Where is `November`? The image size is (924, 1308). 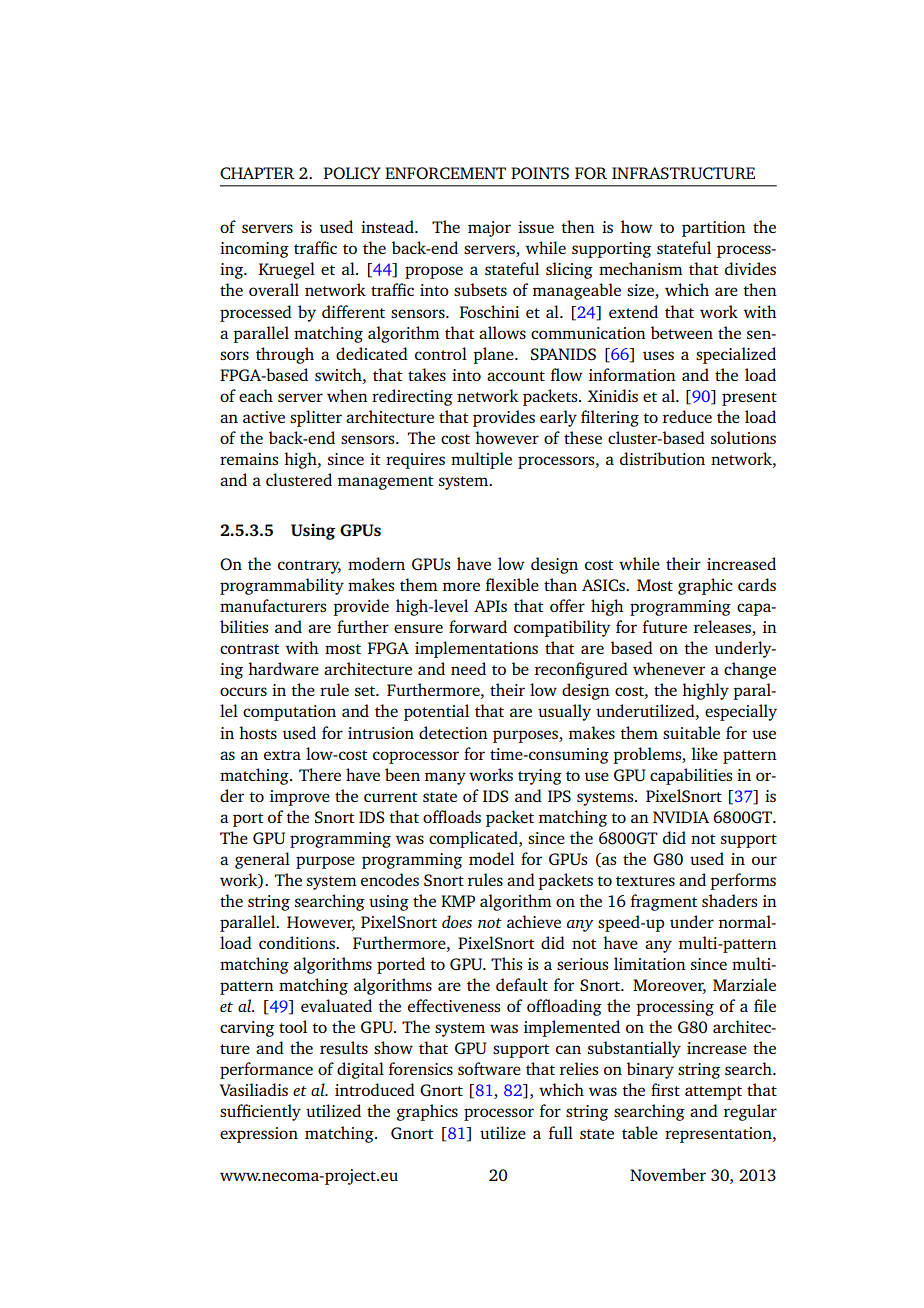 November is located at coordinates (668, 1174).
